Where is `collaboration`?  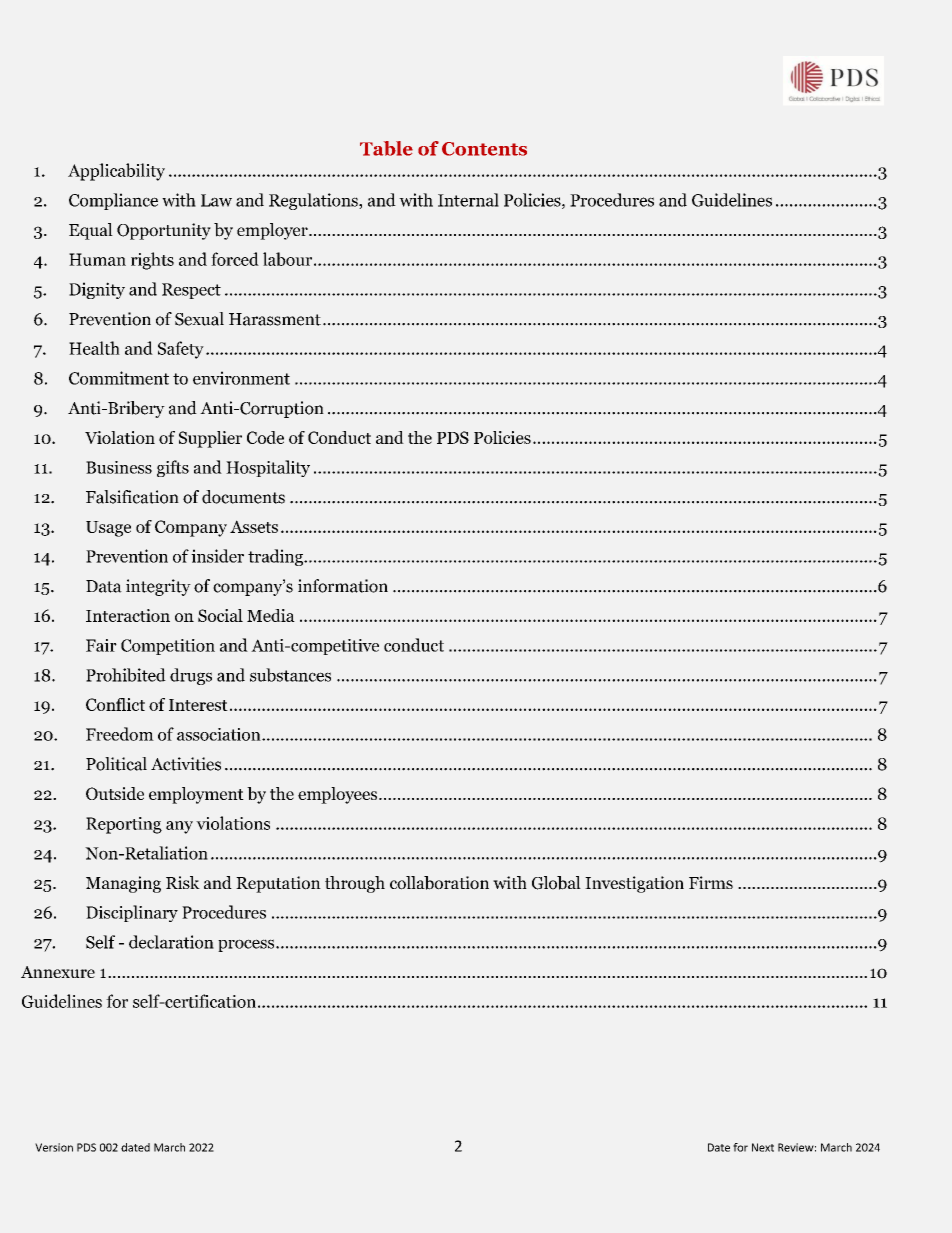 collaboration is located at coordinates (439, 883).
